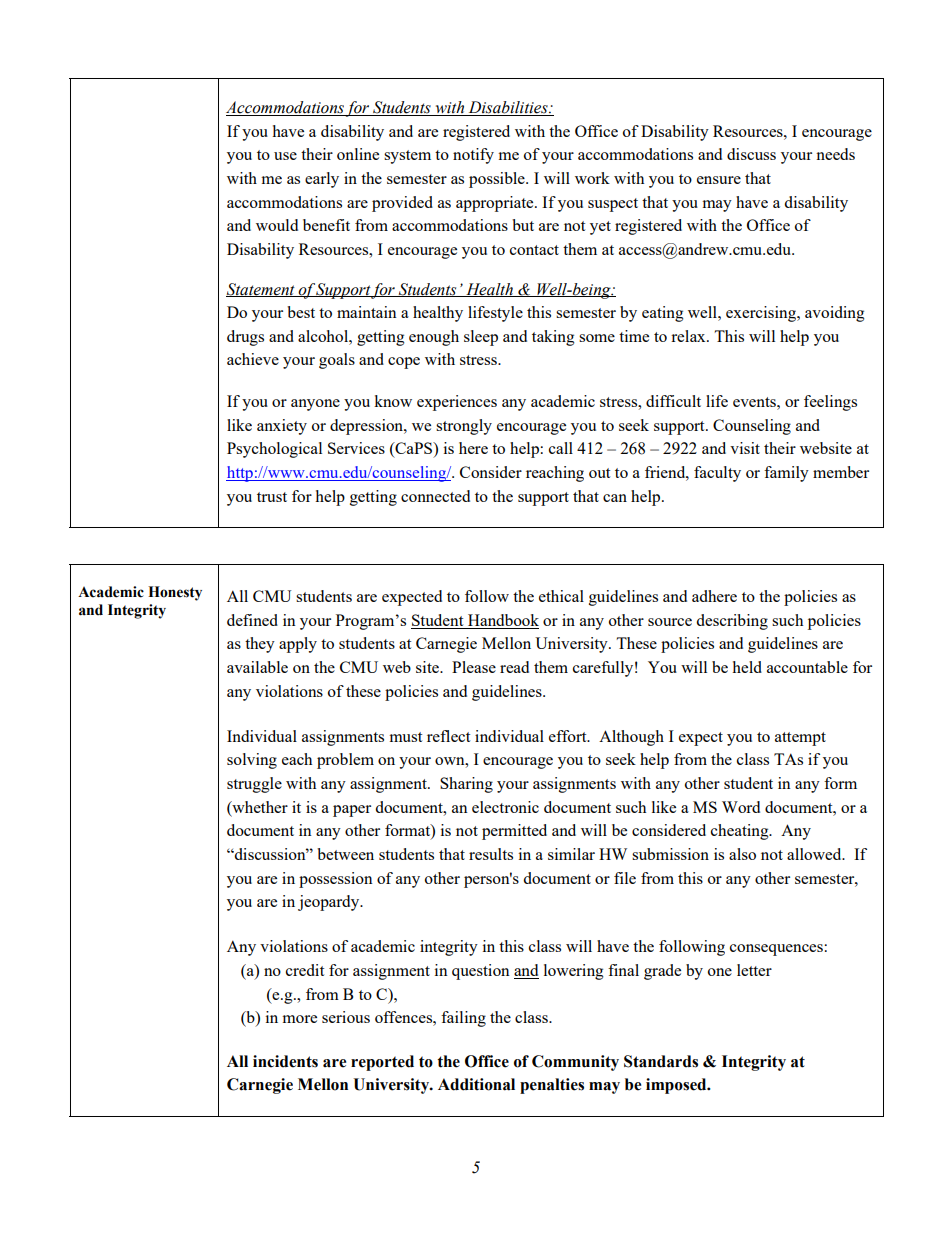 The height and width of the image is (1233, 952). What do you see at coordinates (252, 620) in the image?
I see `defined` at bounding box center [252, 620].
